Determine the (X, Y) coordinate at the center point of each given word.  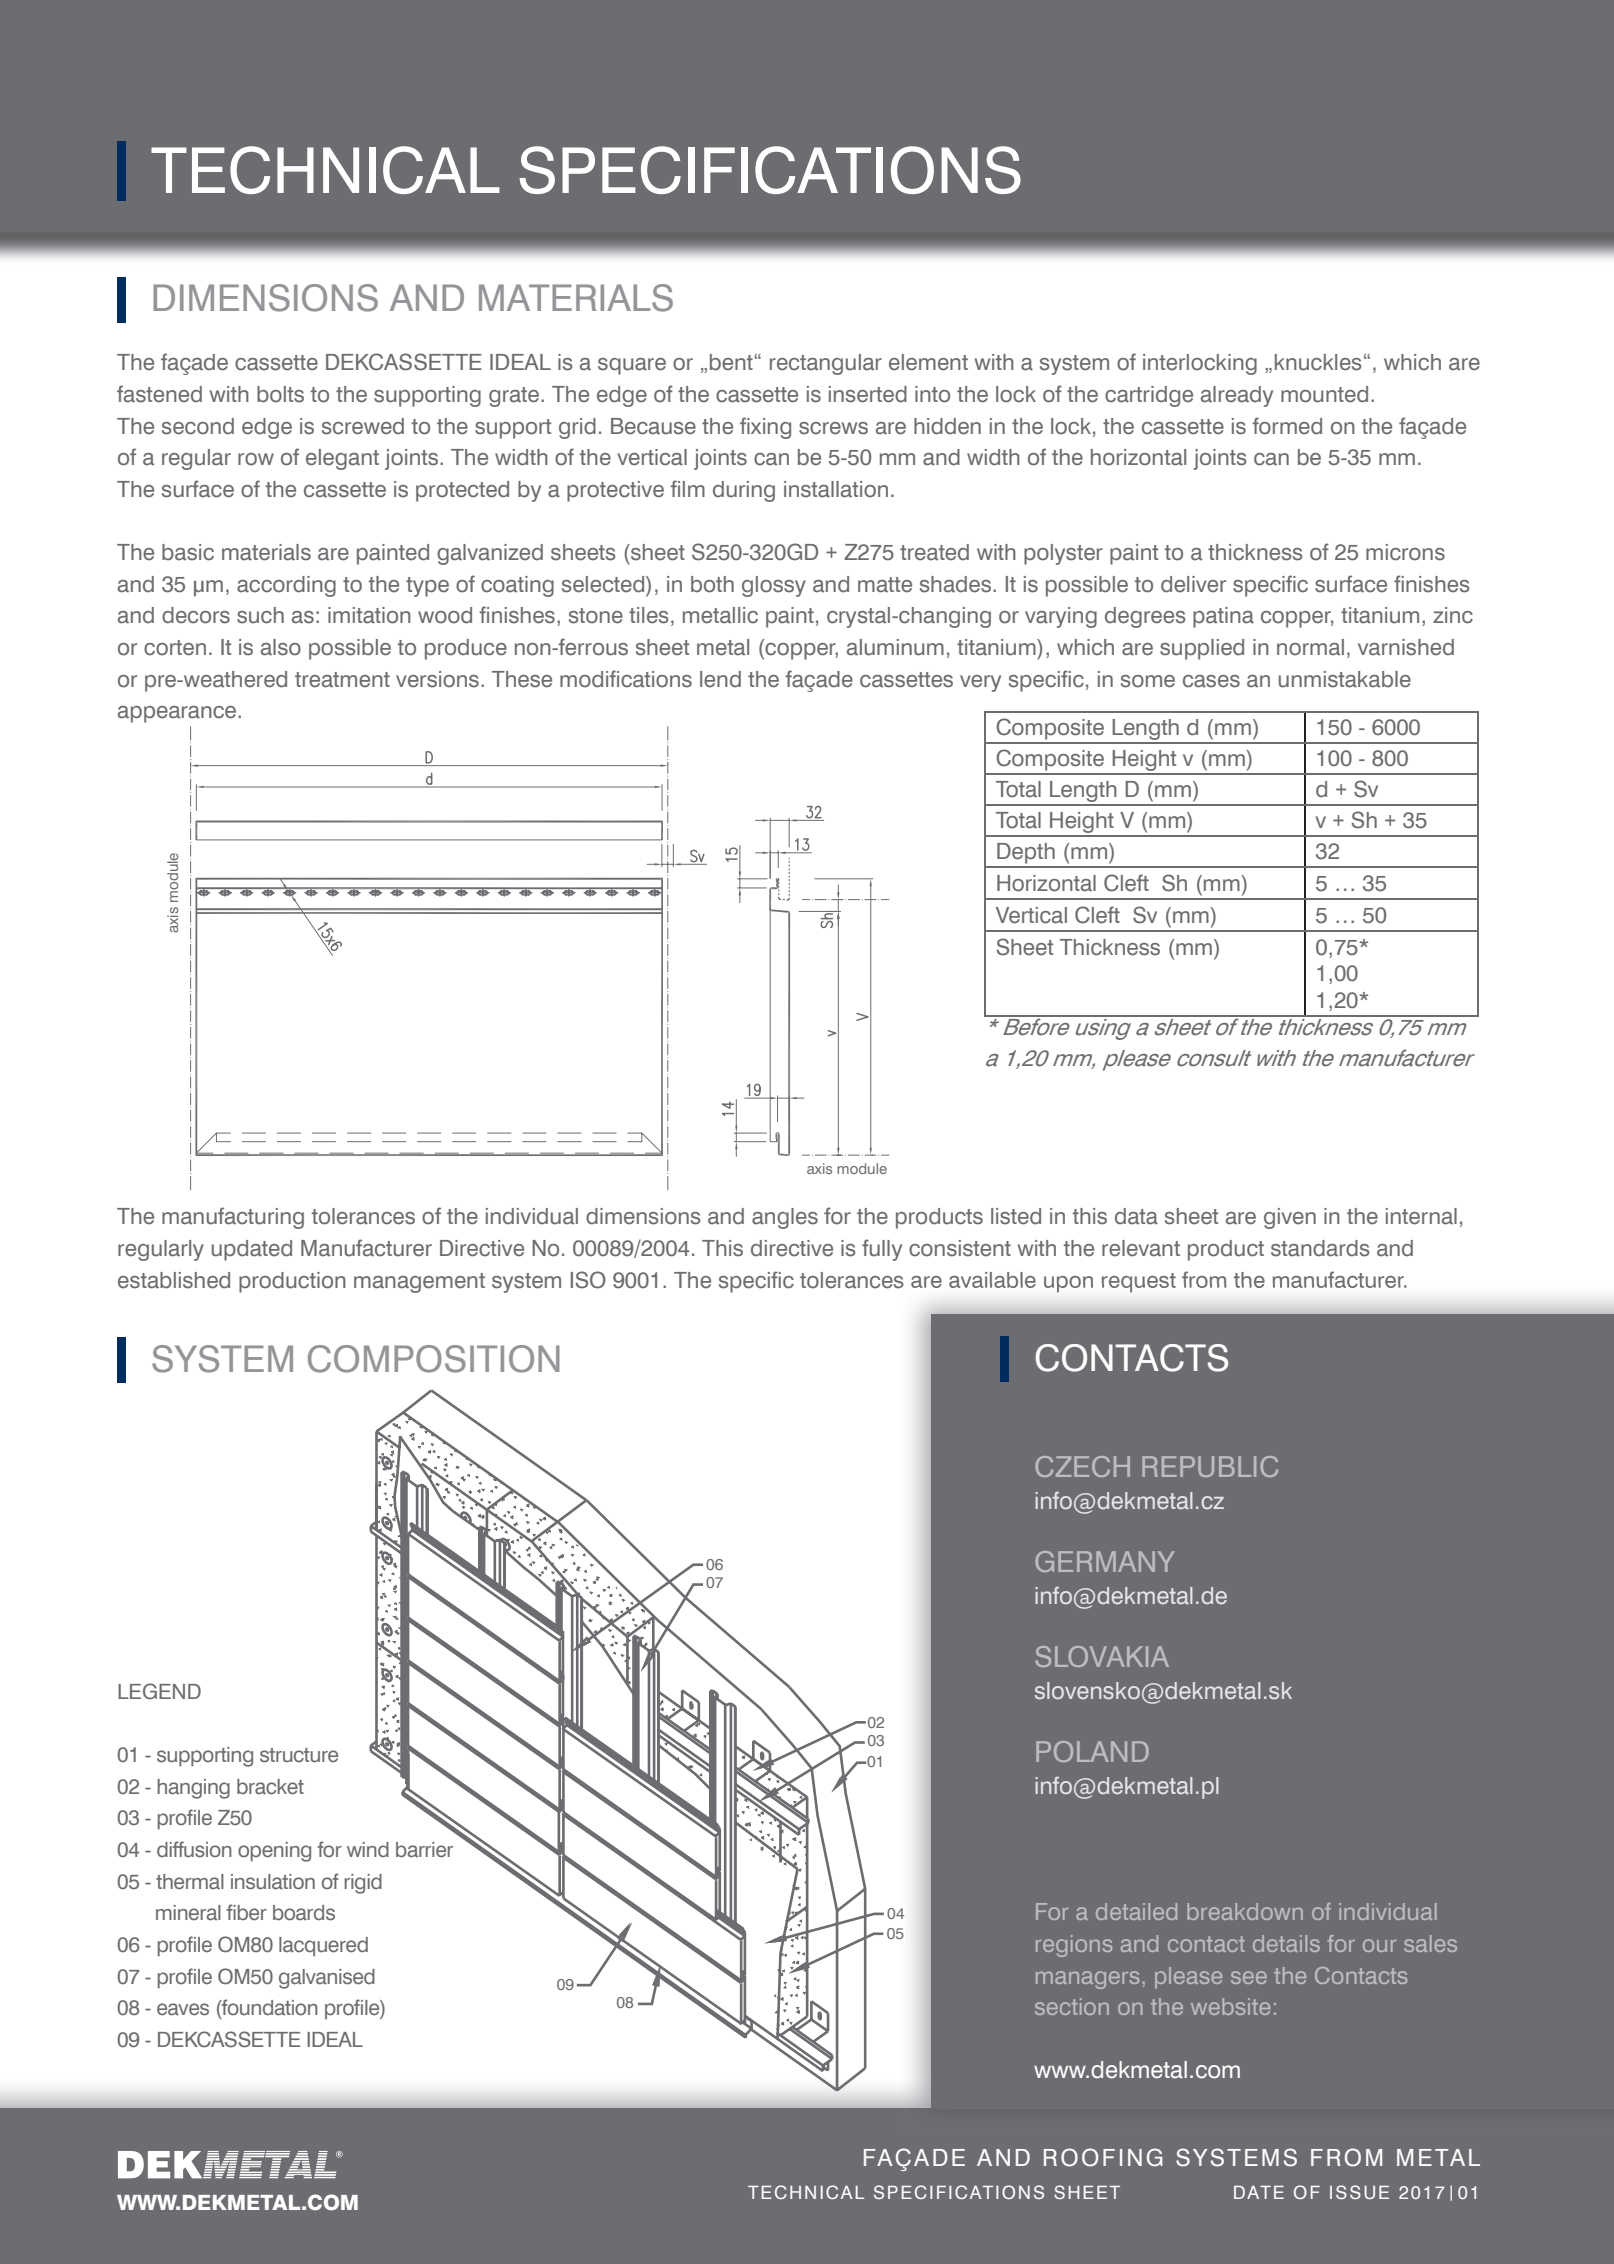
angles (785, 1218)
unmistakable (1345, 679)
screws (833, 428)
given (1290, 1218)
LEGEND (159, 1691)
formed (1287, 426)
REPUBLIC (1210, 1466)
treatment (342, 680)
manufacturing (233, 1218)
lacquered (323, 1946)
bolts (280, 394)
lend (720, 679)
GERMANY (1105, 1561)
